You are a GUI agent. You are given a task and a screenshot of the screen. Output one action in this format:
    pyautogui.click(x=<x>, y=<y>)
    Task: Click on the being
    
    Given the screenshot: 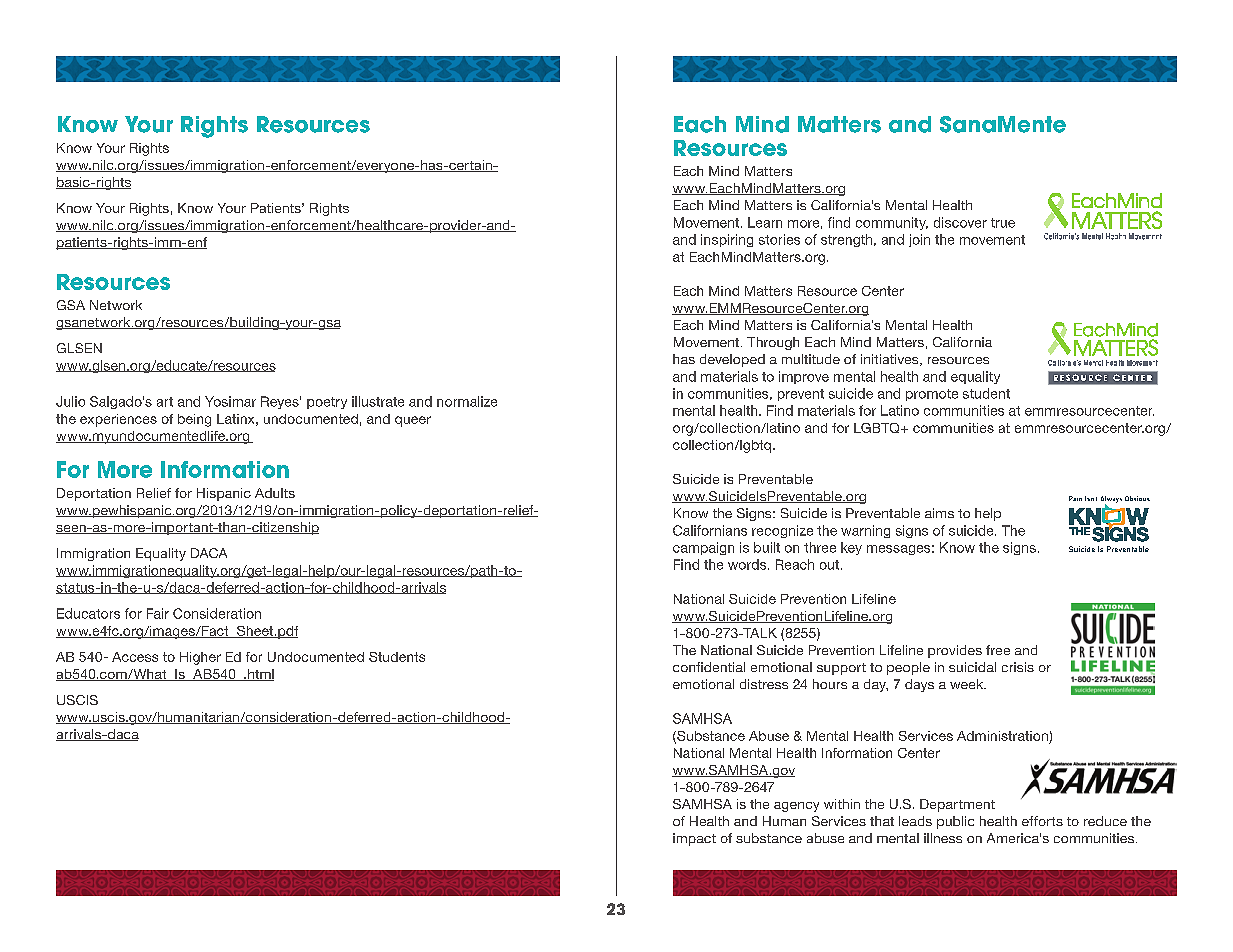 What is the action you would take?
    pyautogui.click(x=194, y=420)
